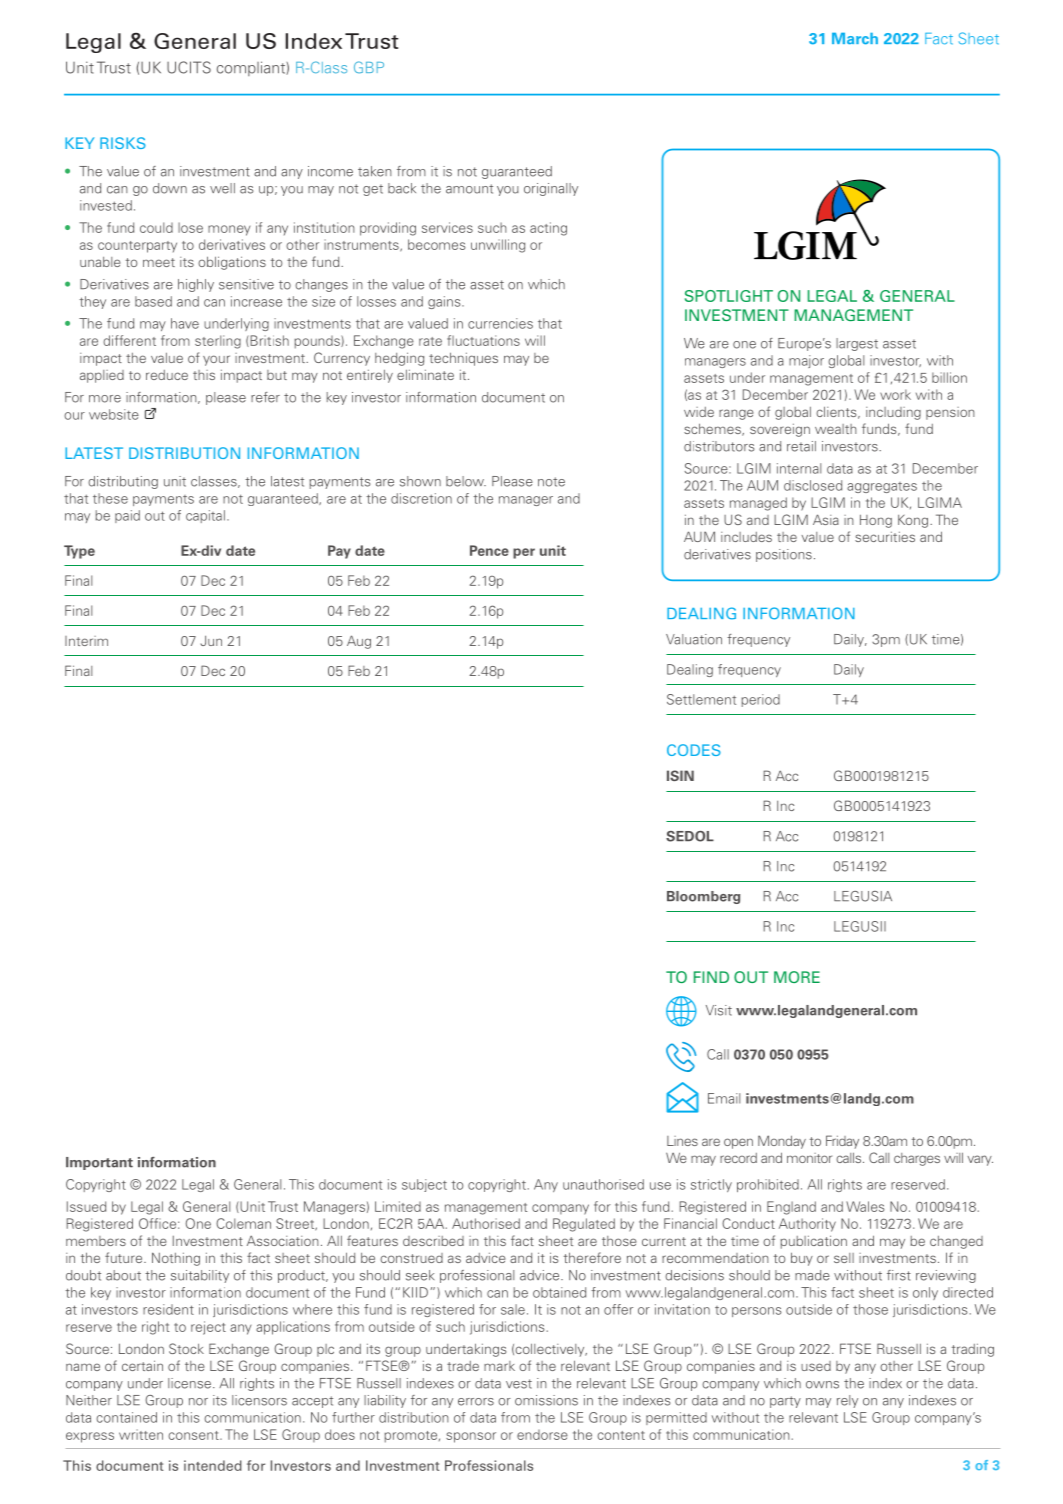 This image has width=1063, height=1504. I want to click on Pence, so click(489, 550).
